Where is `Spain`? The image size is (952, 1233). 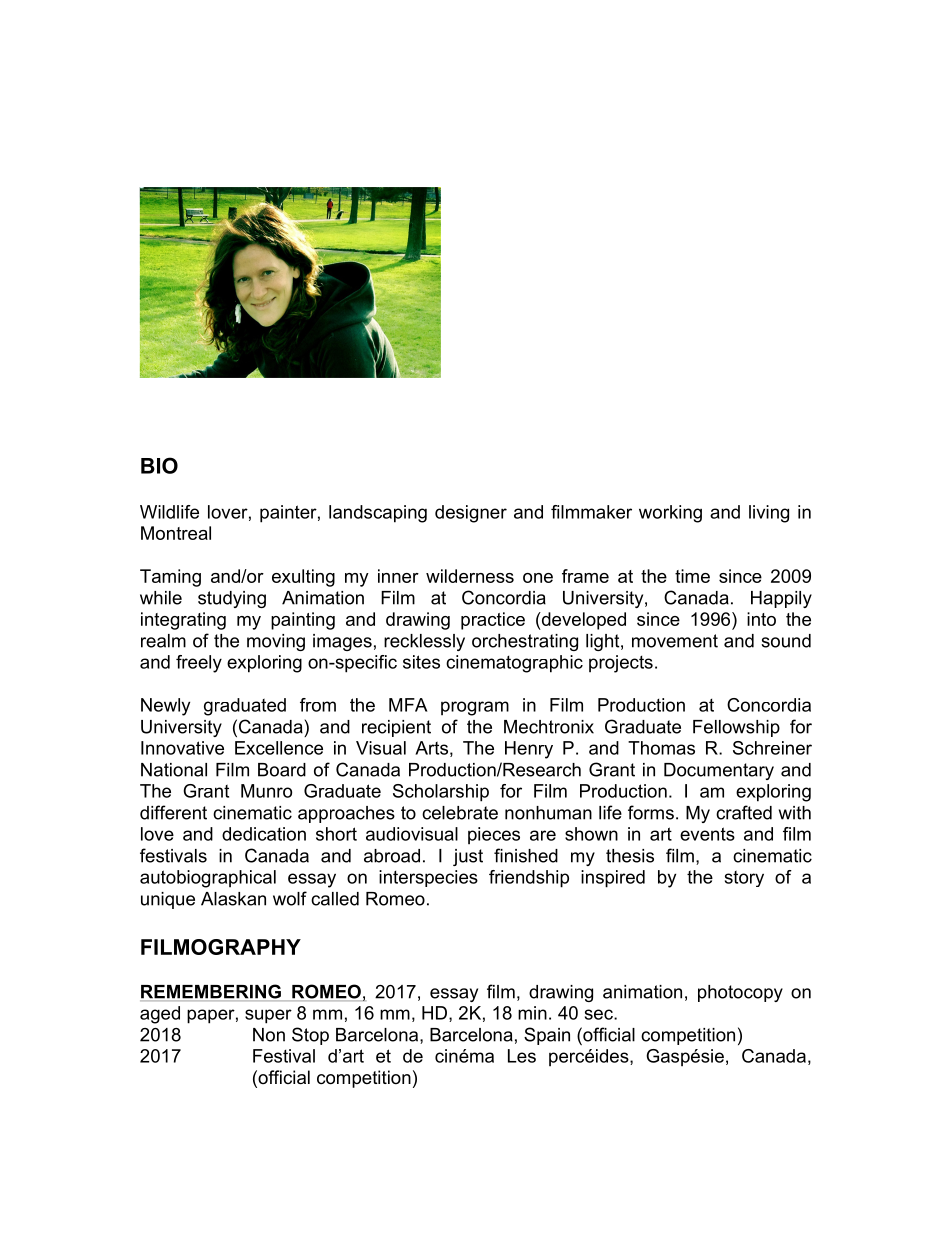 Spain is located at coordinates (547, 1036).
